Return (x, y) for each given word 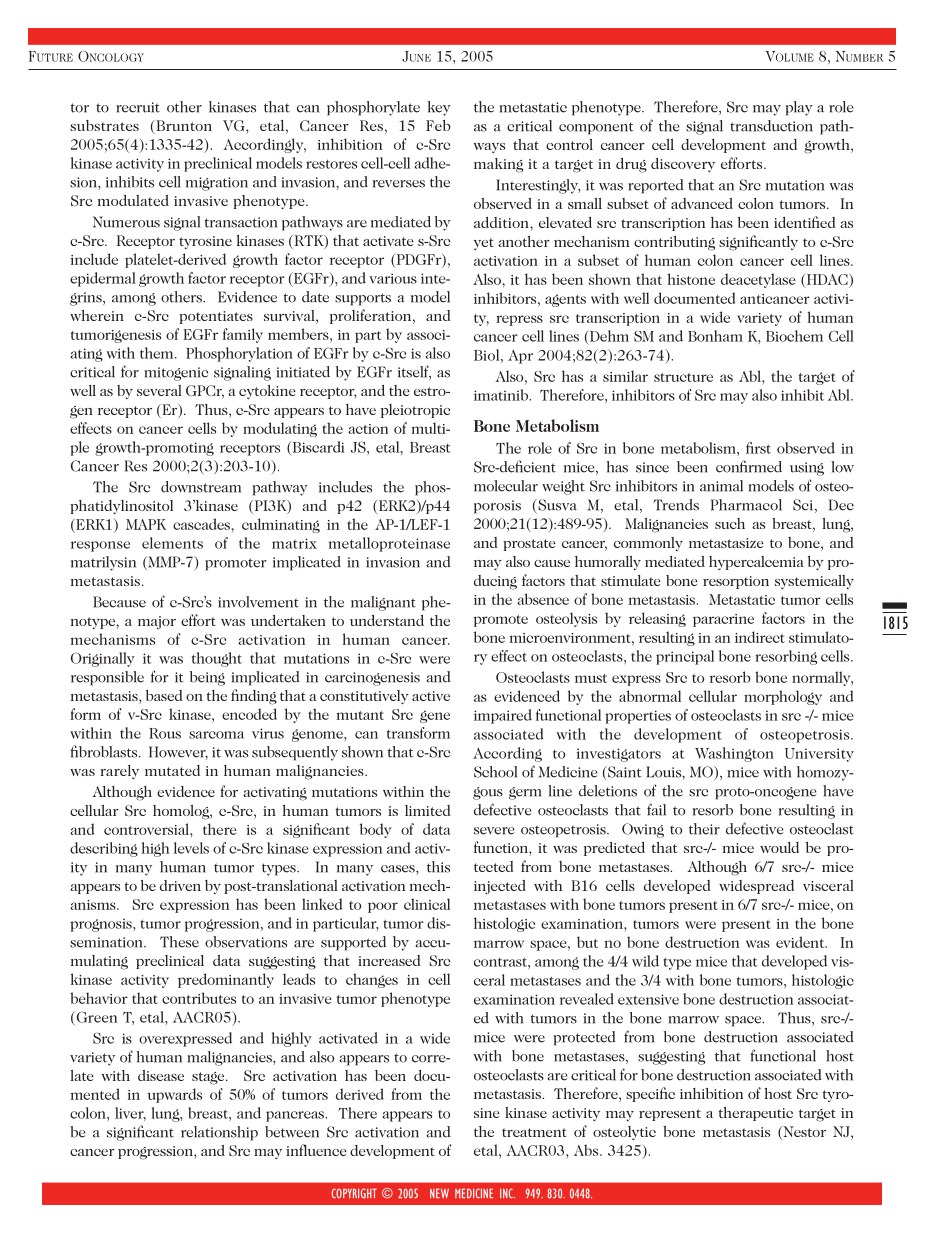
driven (180, 885)
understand (387, 620)
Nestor (803, 1133)
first (758, 448)
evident (801, 942)
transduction (771, 126)
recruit (138, 107)
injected (500, 887)
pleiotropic (415, 411)
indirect (760, 637)
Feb (438, 125)
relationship (219, 1133)
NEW (439, 1193)
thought (217, 659)
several (159, 390)
